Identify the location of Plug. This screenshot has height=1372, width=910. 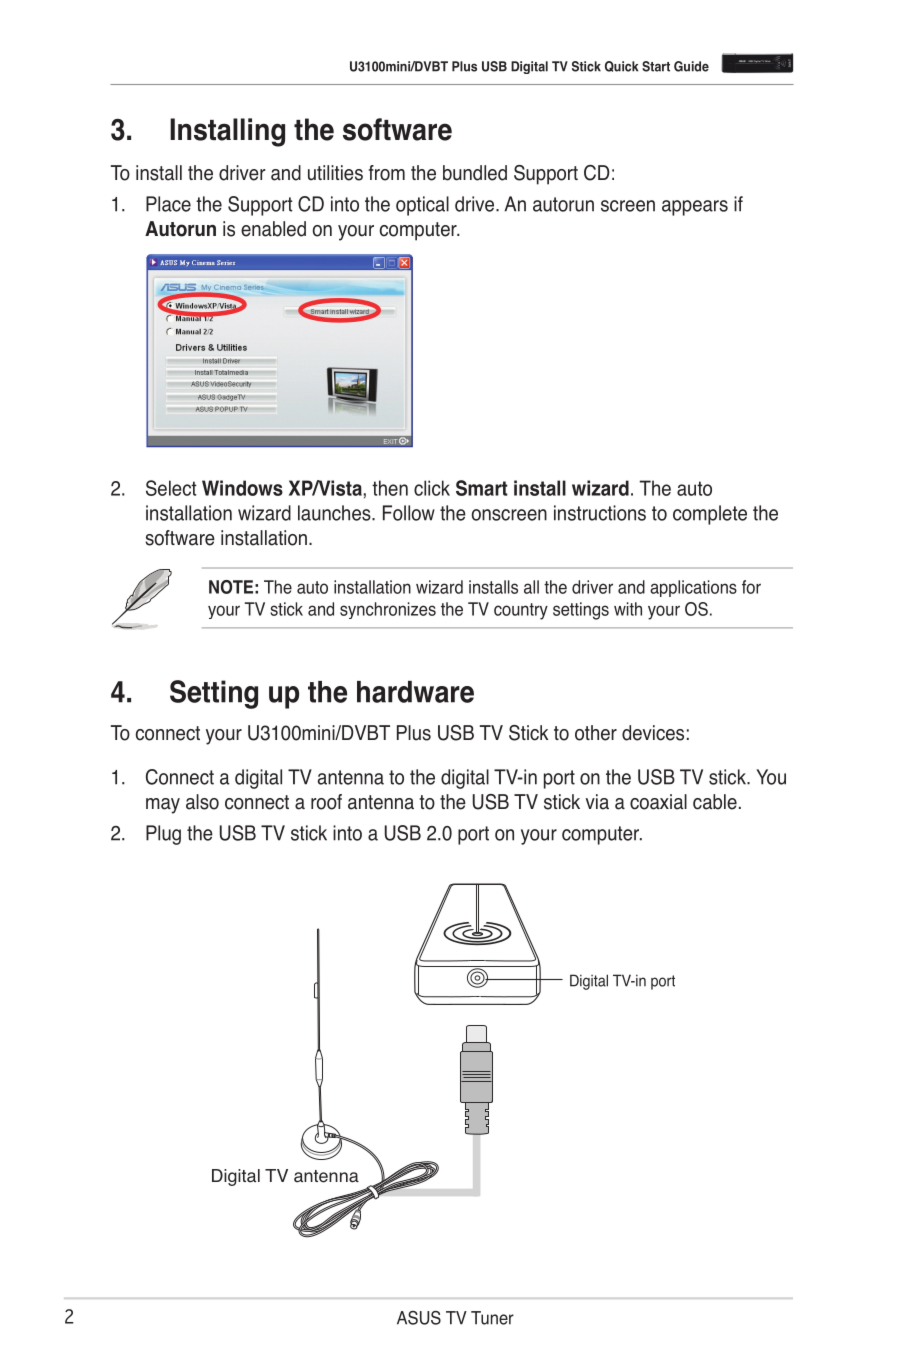
(163, 835).
